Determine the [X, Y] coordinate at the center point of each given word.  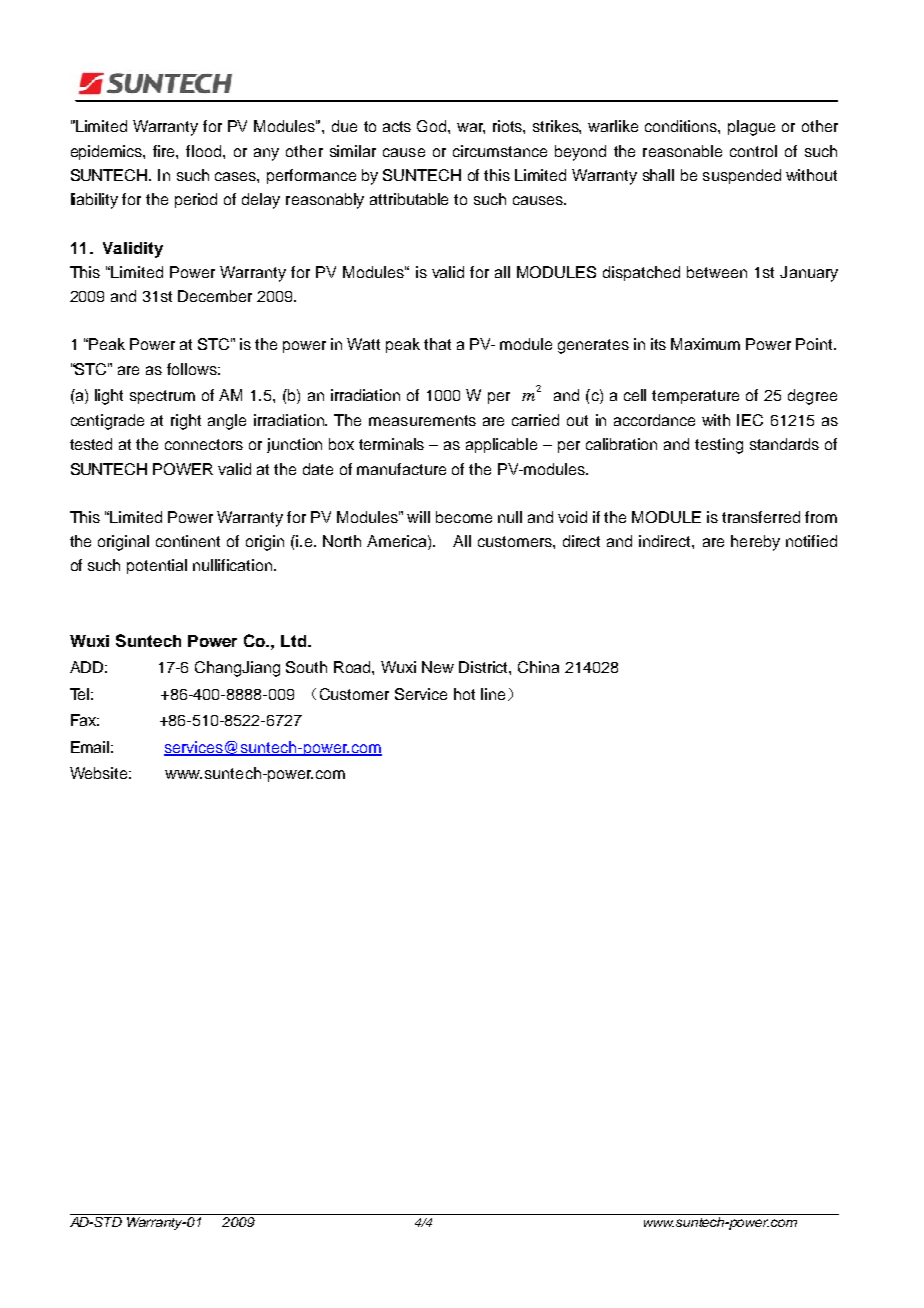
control [753, 151]
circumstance [500, 151]
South [306, 667]
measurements [422, 420]
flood [205, 151]
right [186, 422]
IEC [750, 420]
